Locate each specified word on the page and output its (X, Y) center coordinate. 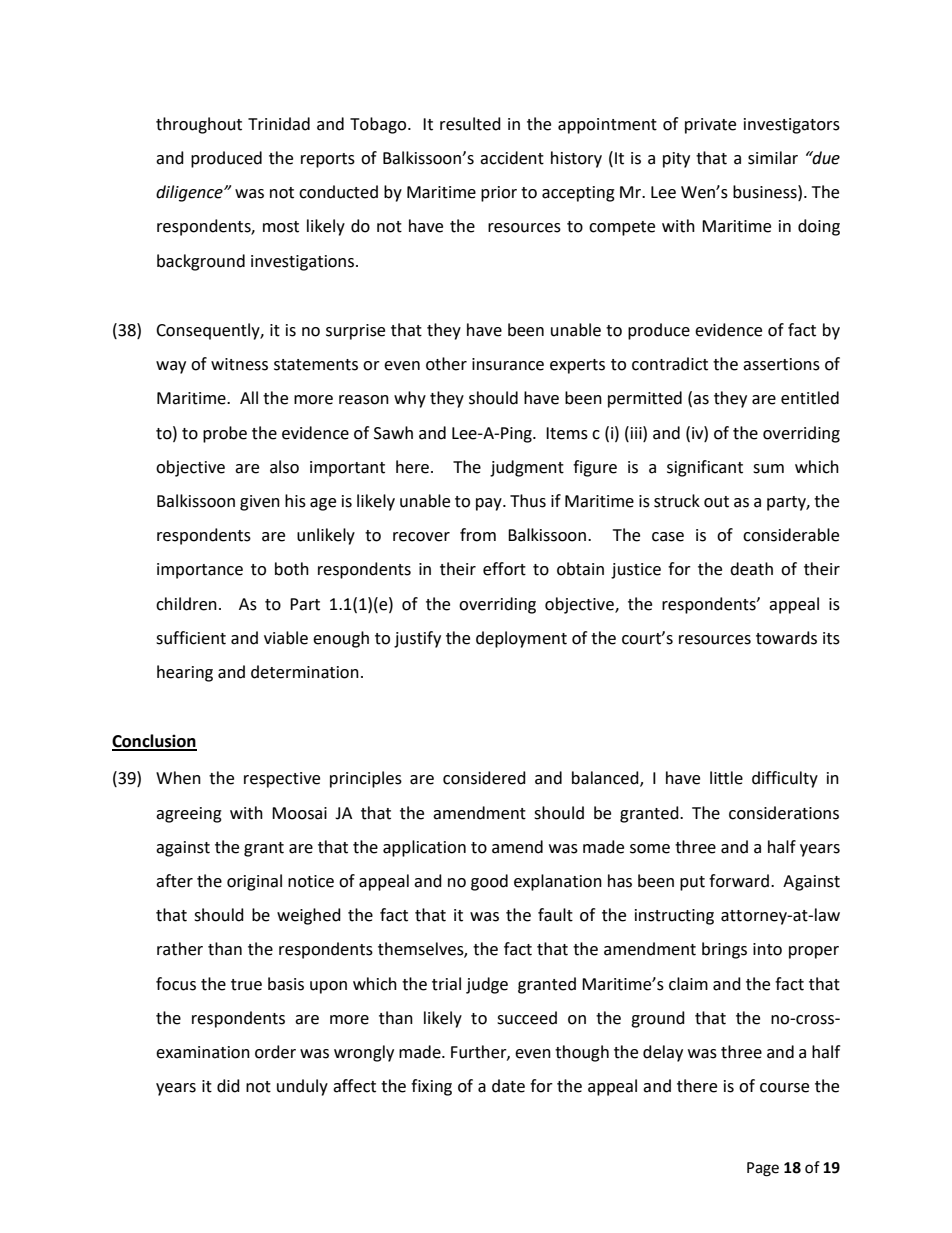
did (228, 1086)
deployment (521, 639)
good (489, 882)
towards (786, 638)
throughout (199, 125)
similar (773, 158)
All (249, 397)
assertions (781, 364)
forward (739, 881)
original (254, 882)
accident (512, 158)
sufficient (191, 638)
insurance (508, 364)
